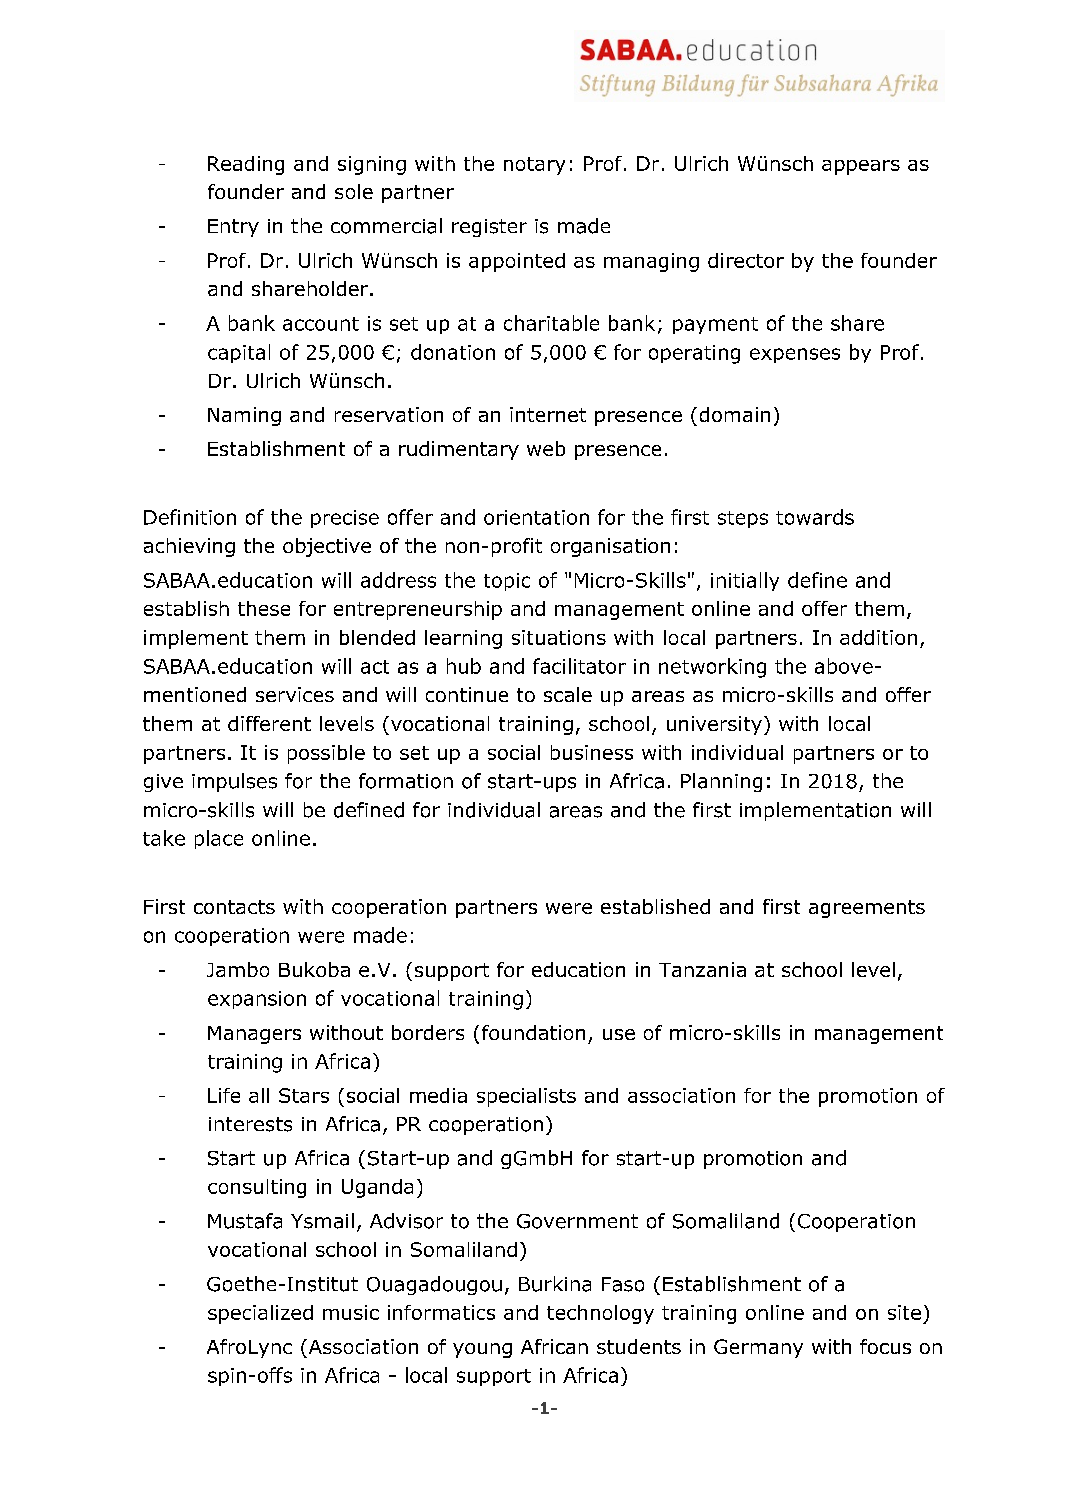 The height and width of the screenshot is (1512, 1068). I want to click on appears, so click(861, 167).
